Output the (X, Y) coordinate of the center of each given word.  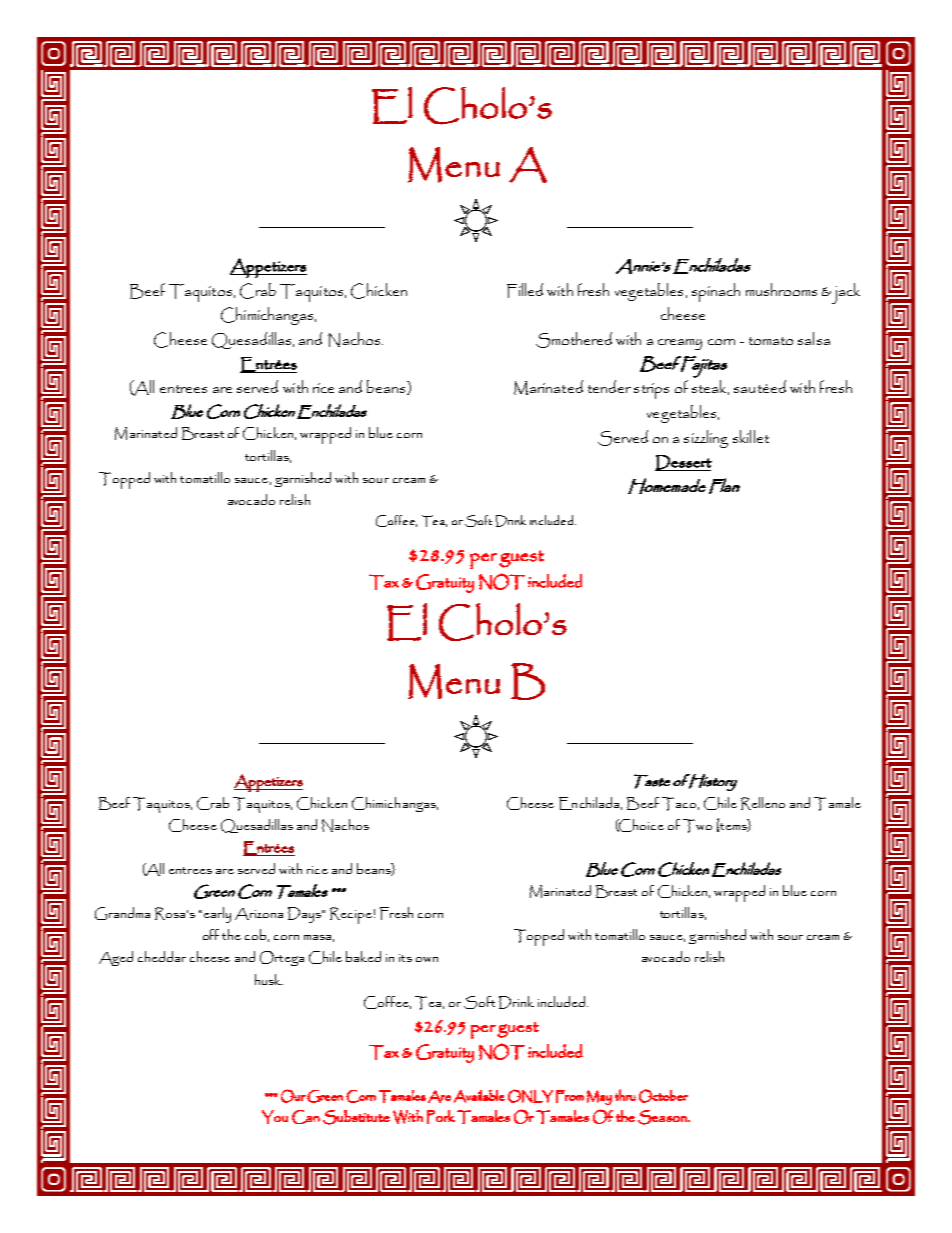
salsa (814, 338)
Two (697, 826)
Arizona (259, 914)
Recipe (351, 915)
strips (651, 391)
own (427, 959)
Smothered (574, 340)
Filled (525, 290)
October (663, 1096)
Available (479, 1096)
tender (609, 386)
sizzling (706, 439)
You (275, 1117)
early (217, 915)
